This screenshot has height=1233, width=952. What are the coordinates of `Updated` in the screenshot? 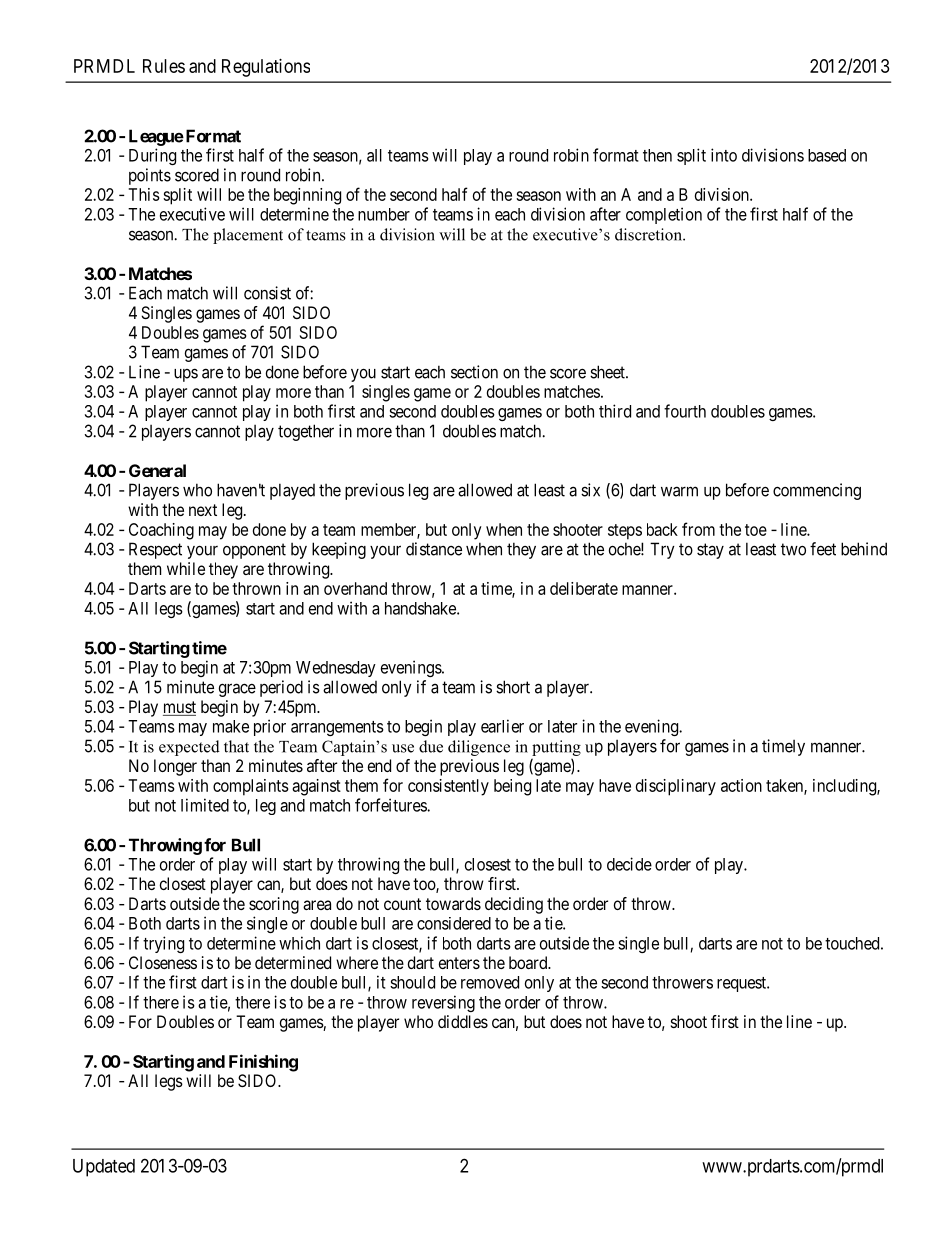 It's located at (104, 1168).
